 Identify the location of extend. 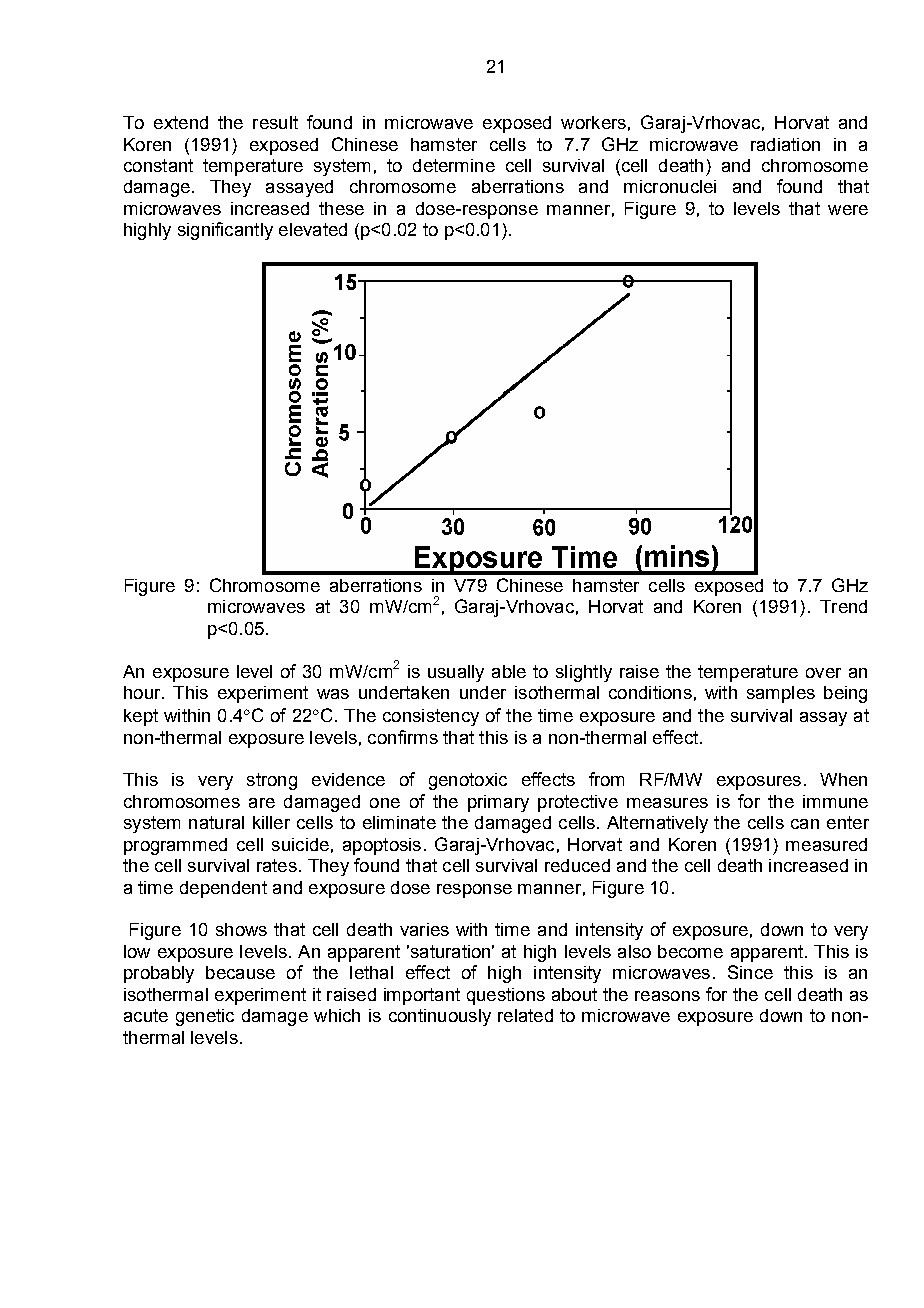
(181, 122).
